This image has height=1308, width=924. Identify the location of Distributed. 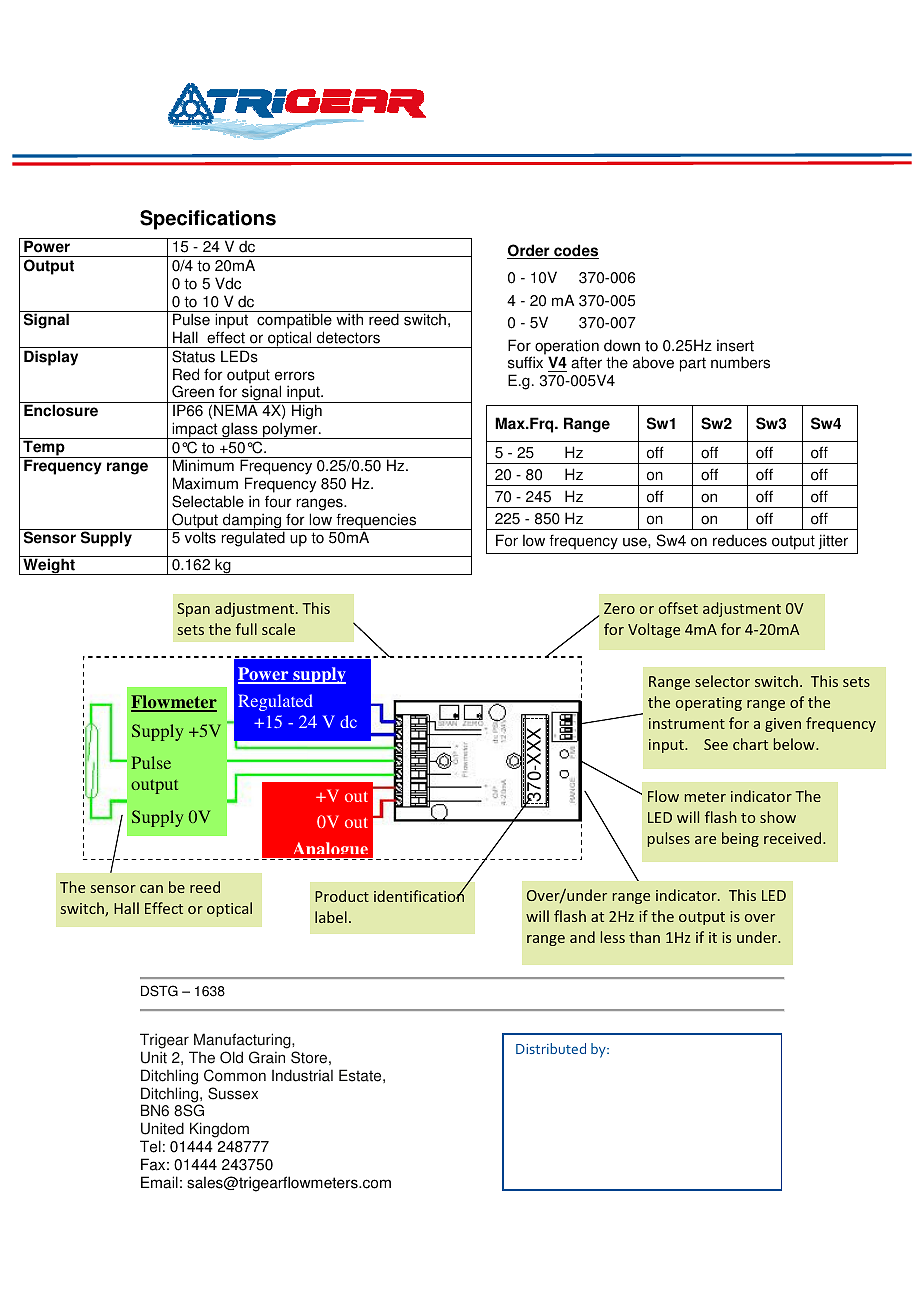
(551, 1048).
